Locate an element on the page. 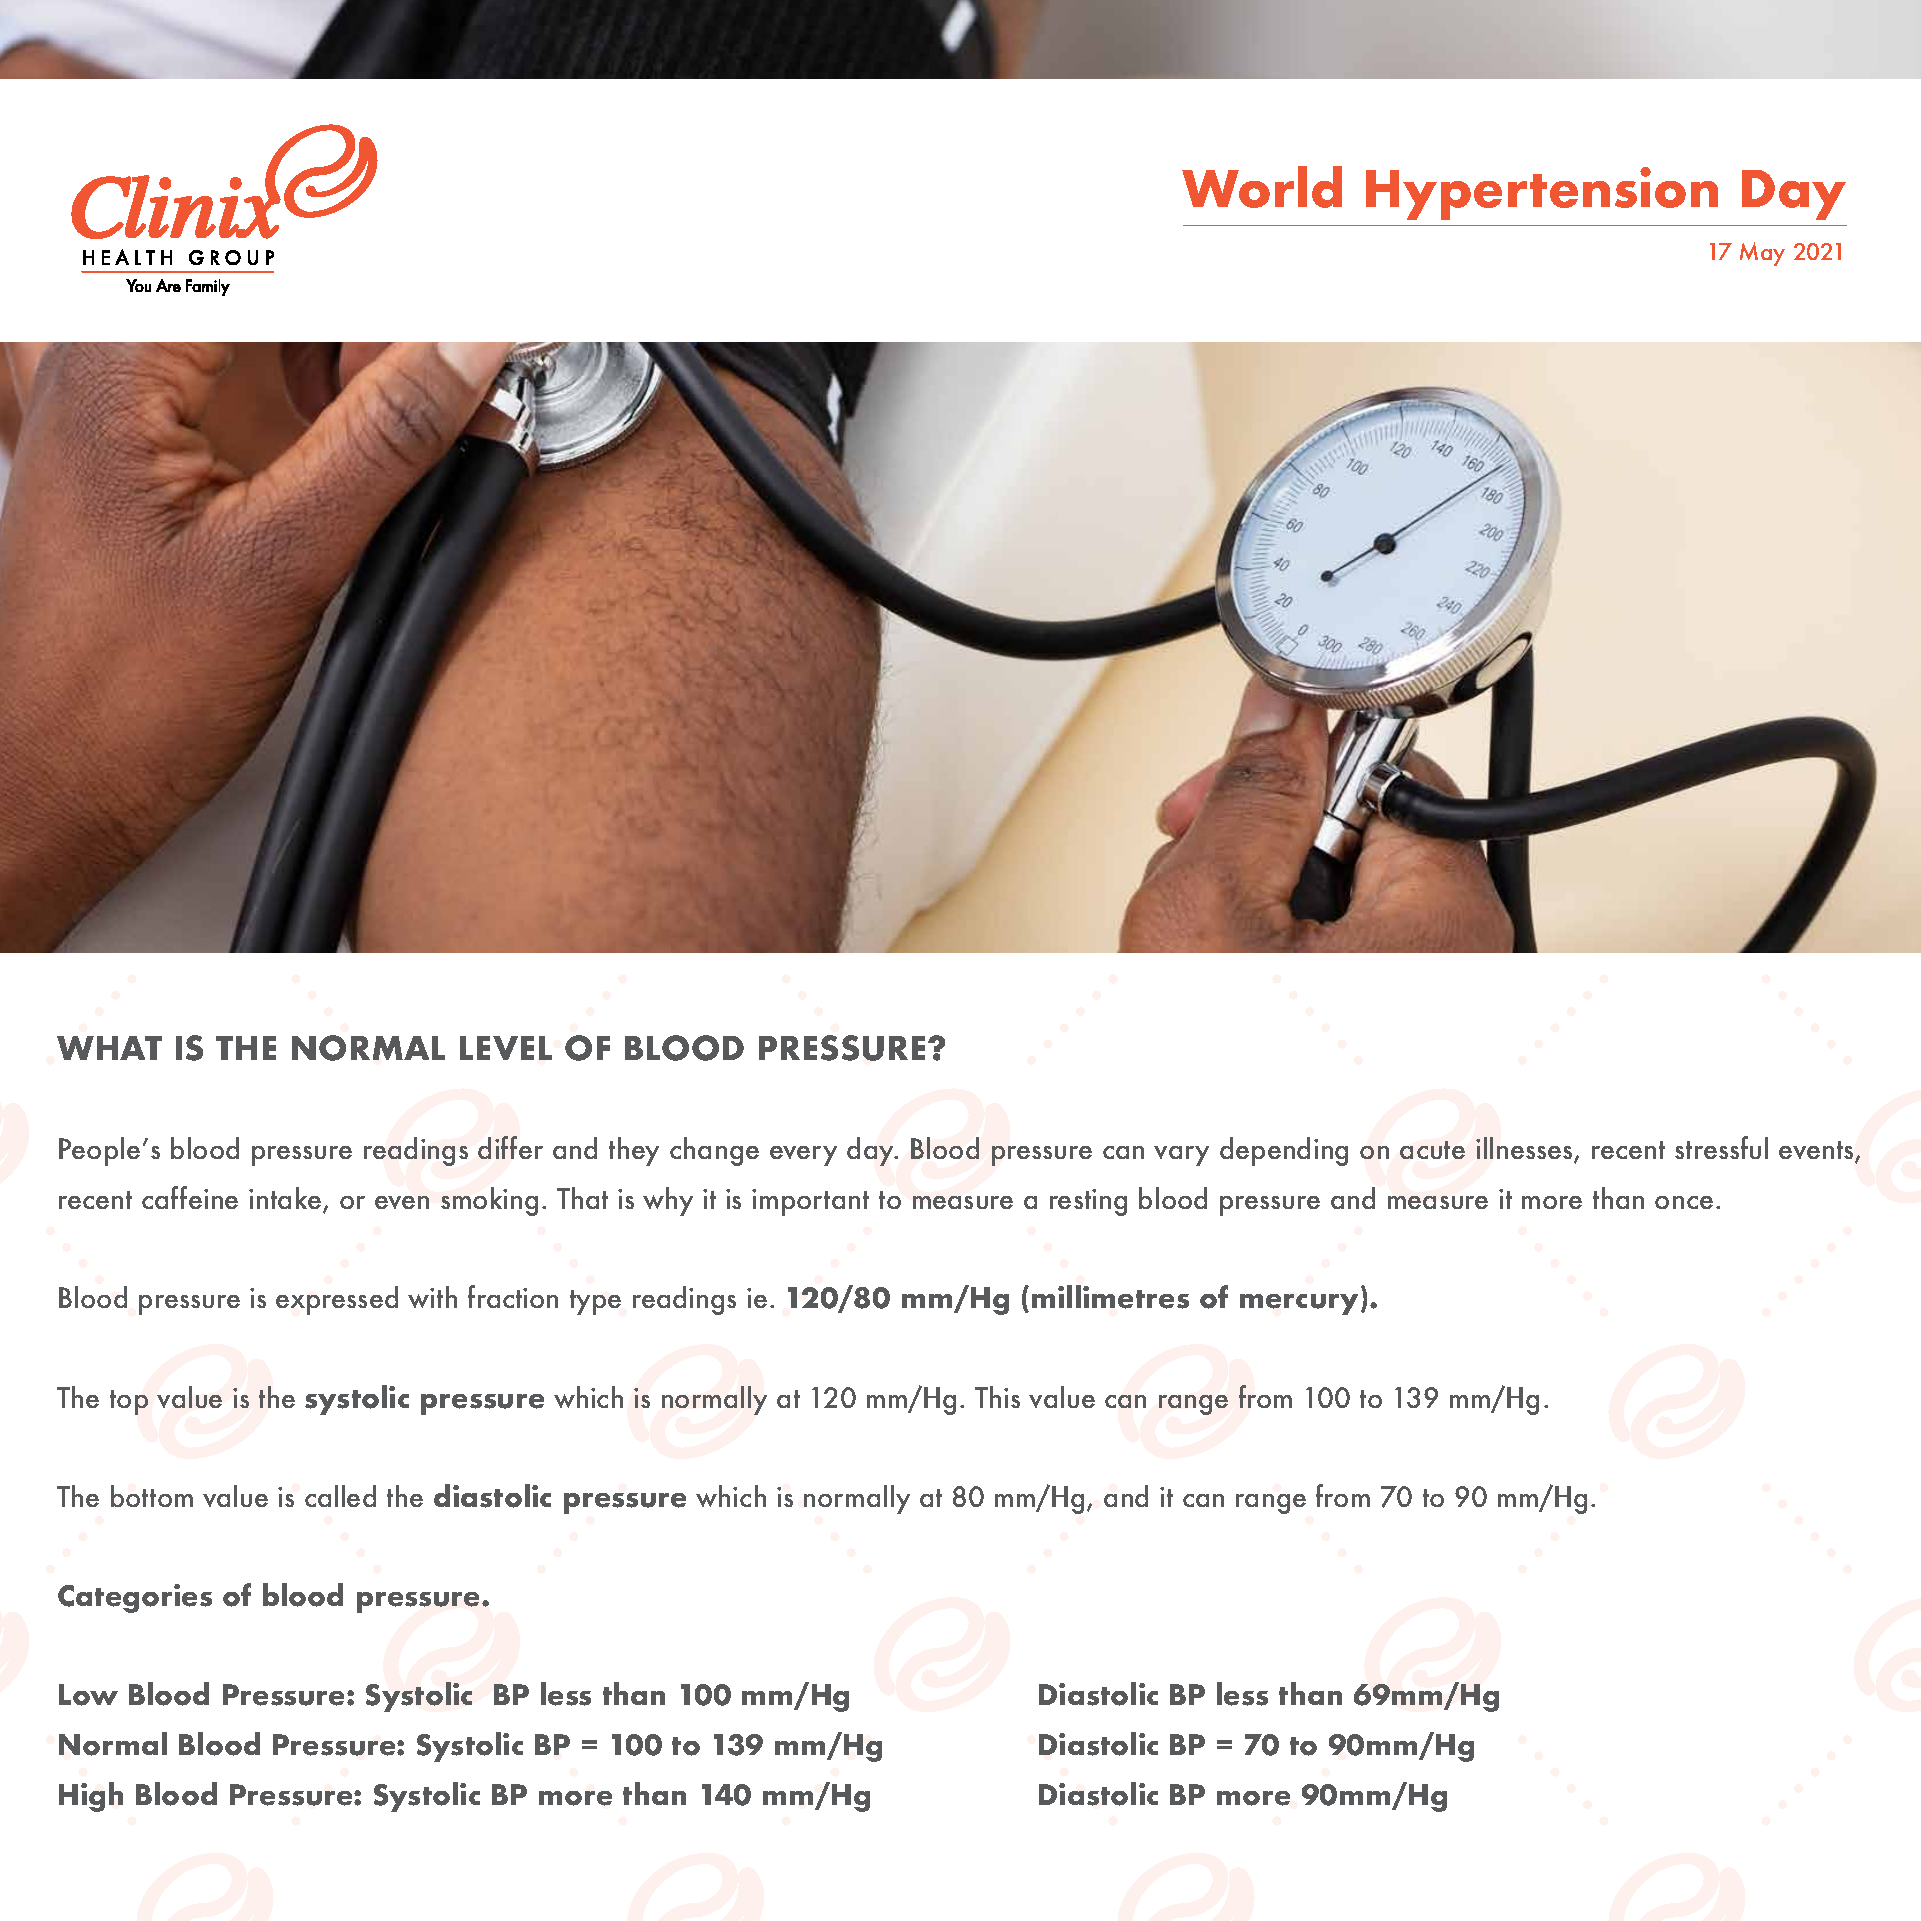 This page has height=1921, width=1921. High is located at coordinates (91, 1797).
